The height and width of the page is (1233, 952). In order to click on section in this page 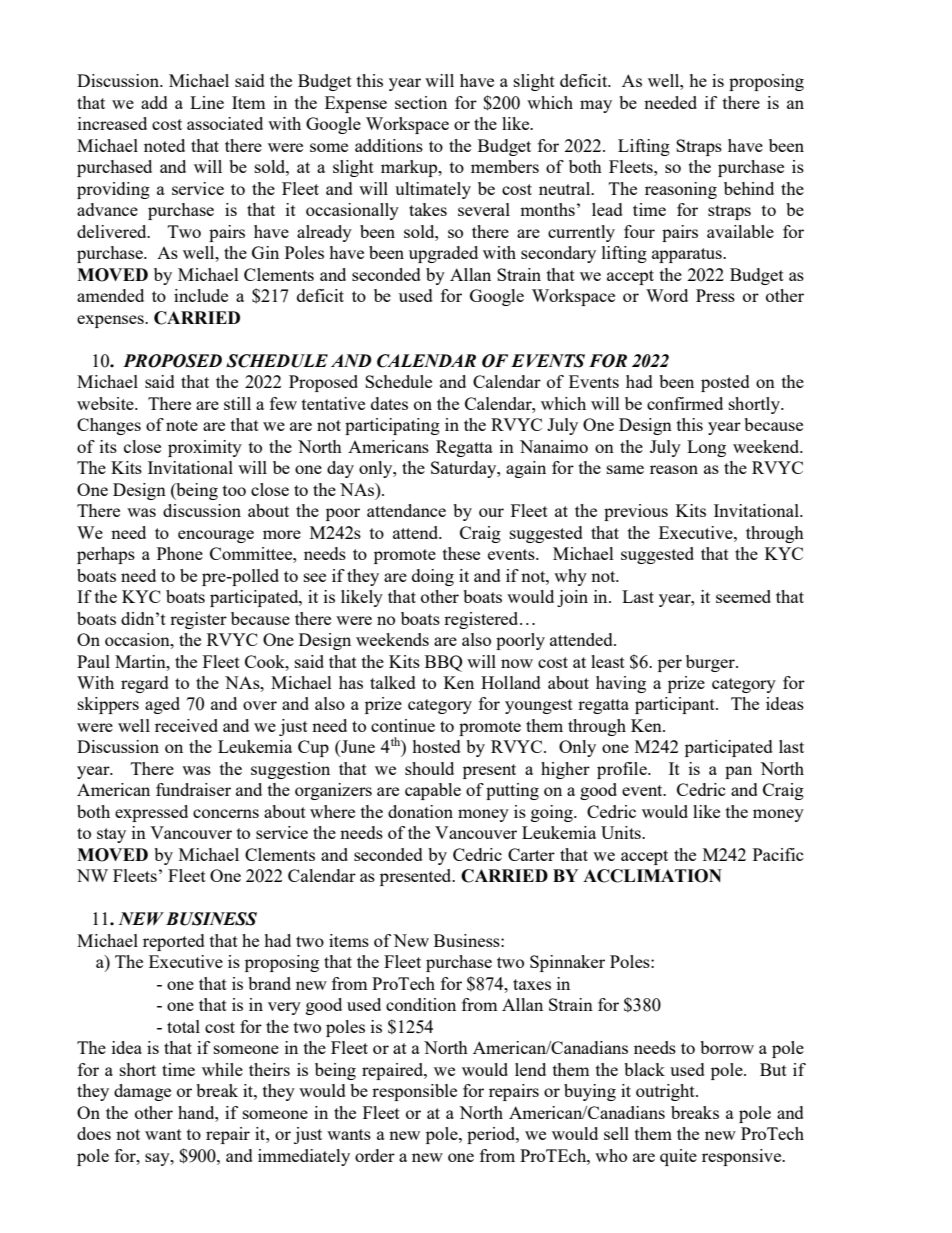, I will do `click(421, 102)`.
